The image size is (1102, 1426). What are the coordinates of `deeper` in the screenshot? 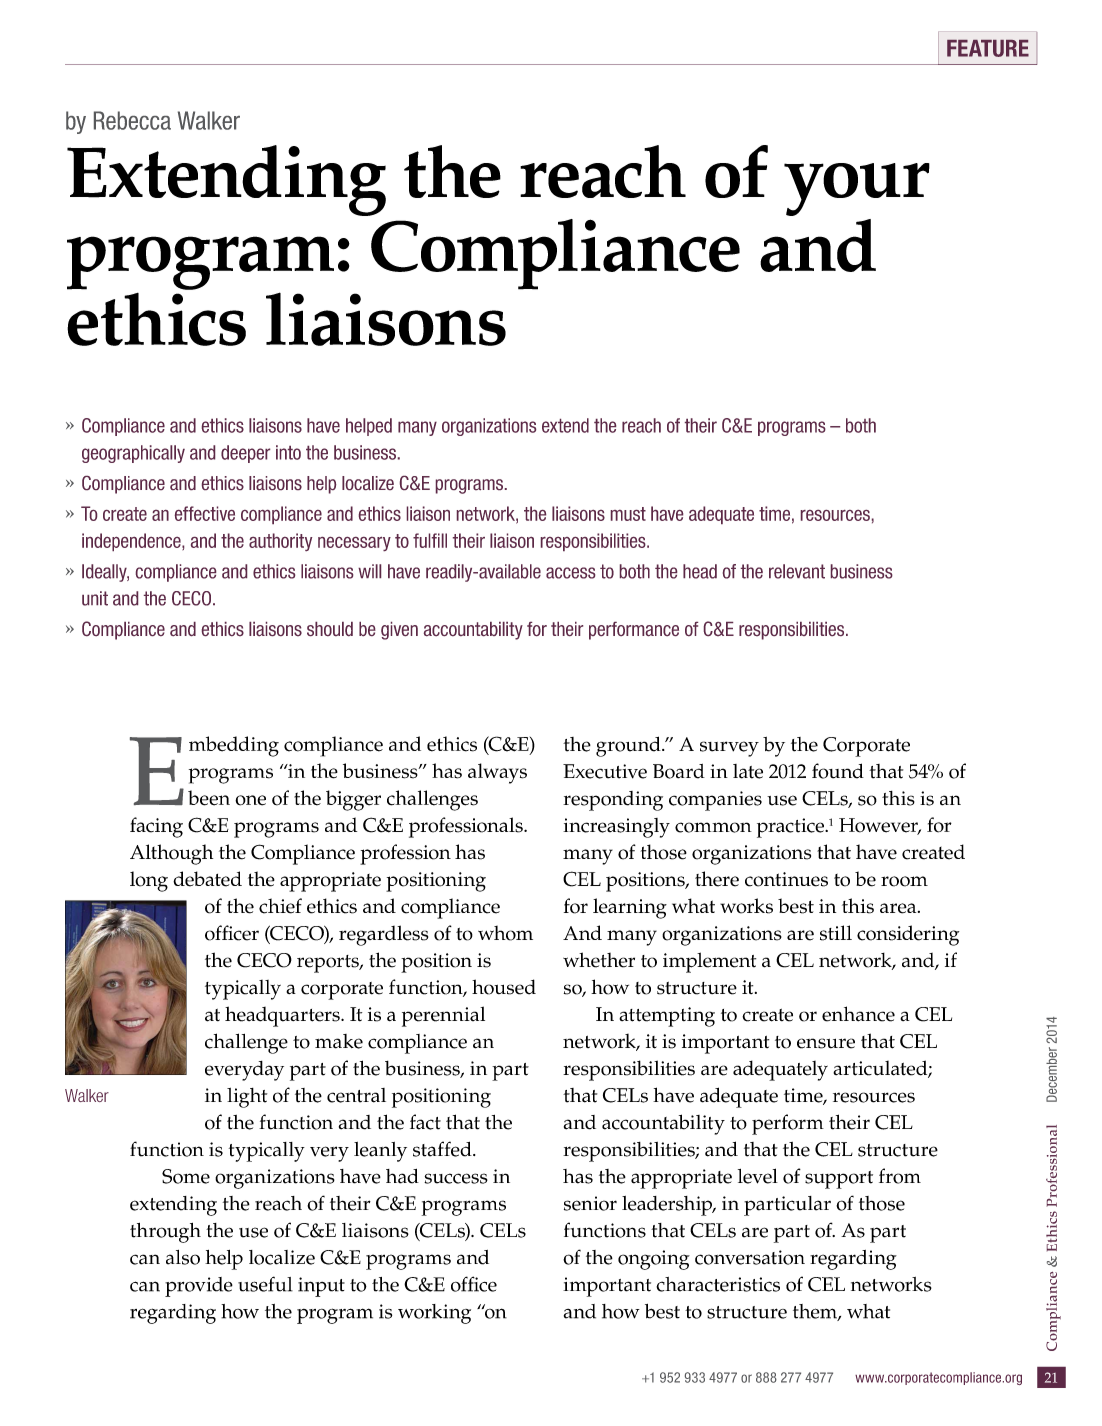 It's located at (245, 454).
